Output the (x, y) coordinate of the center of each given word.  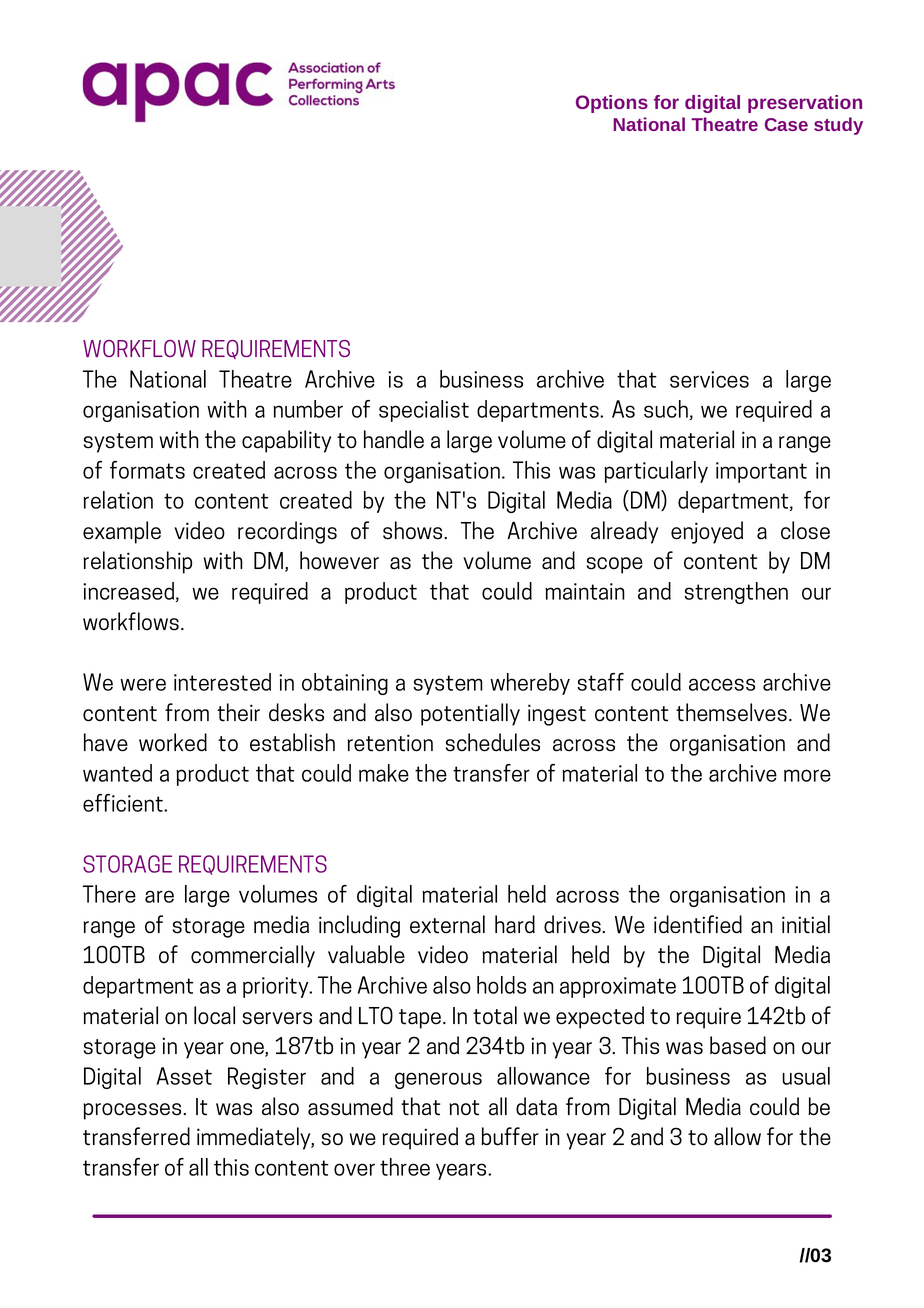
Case (786, 124)
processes (133, 1111)
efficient (124, 803)
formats (147, 470)
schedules (493, 742)
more (807, 775)
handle (394, 439)
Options (612, 104)
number (308, 409)
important (761, 472)
